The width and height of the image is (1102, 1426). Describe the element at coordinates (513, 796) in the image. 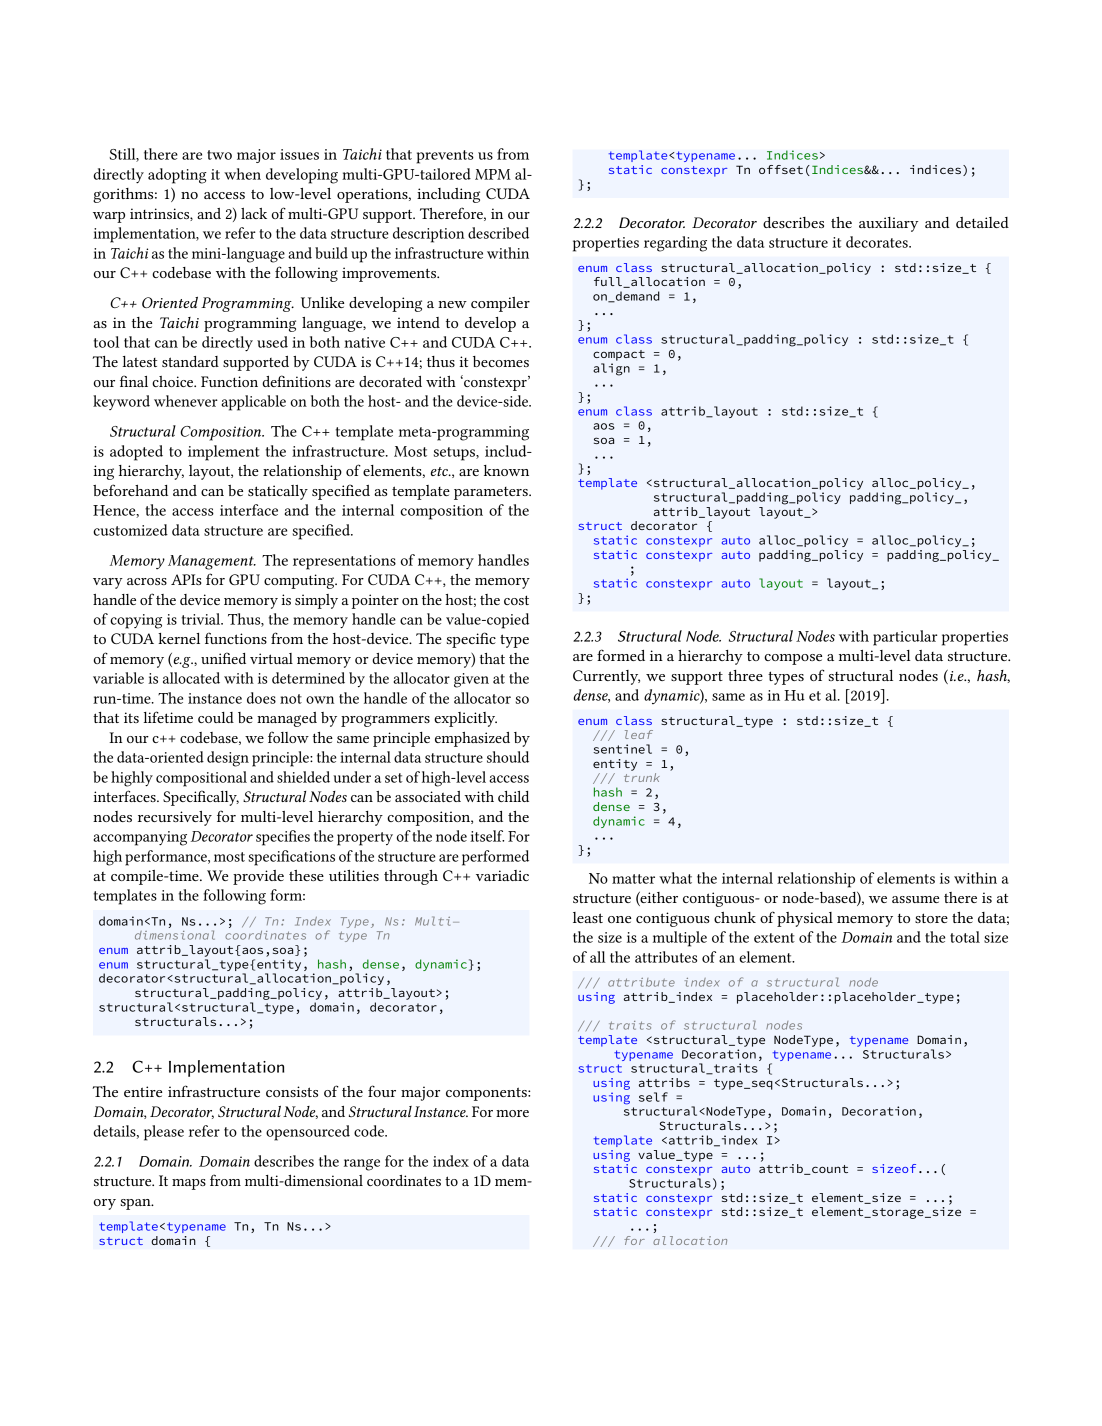

I see `child` at that location.
